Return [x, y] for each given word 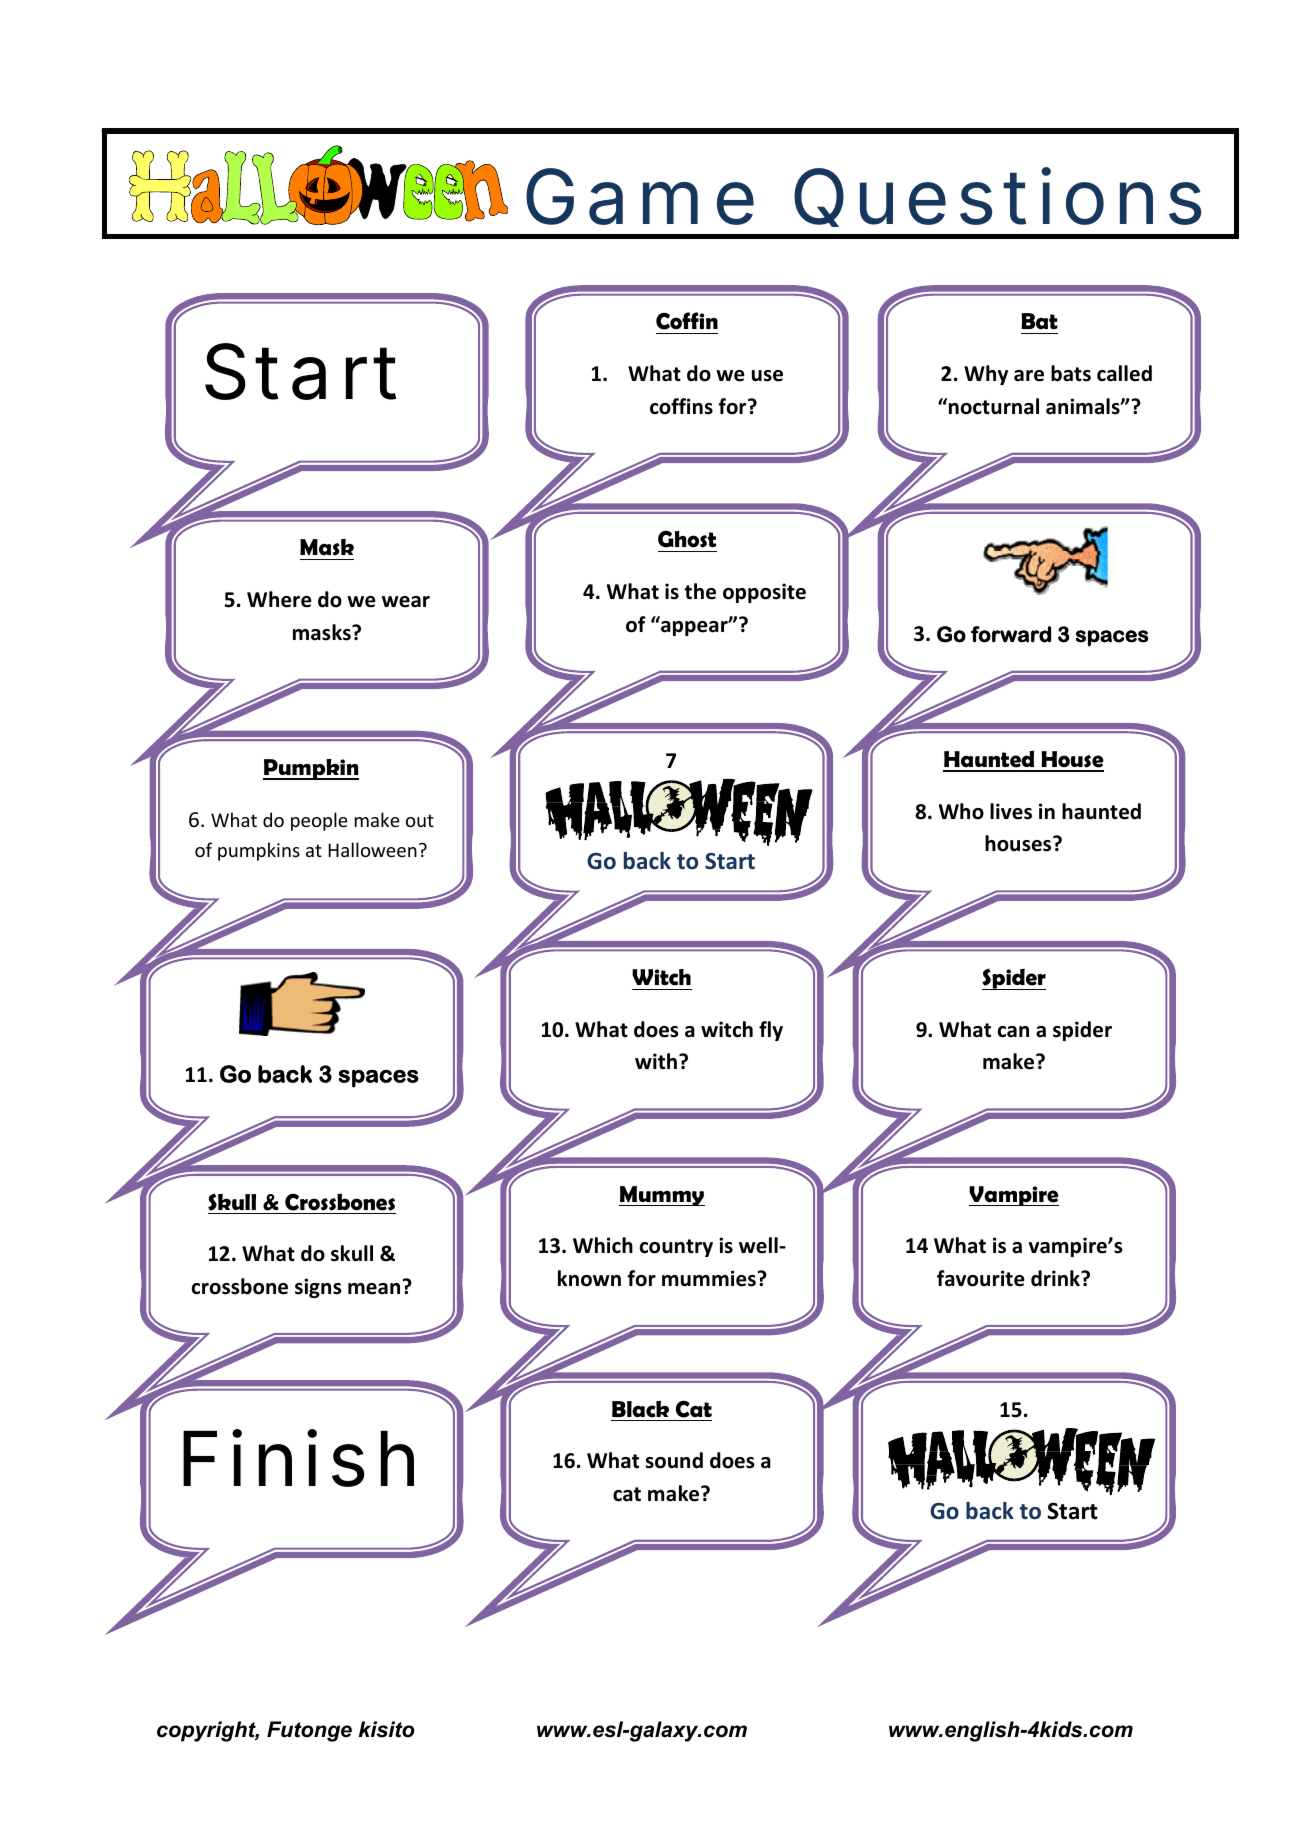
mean [374, 1289]
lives [1011, 811]
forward [1011, 634]
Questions [997, 197]
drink [1056, 1278]
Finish [298, 1458]
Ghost [687, 539]
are [1029, 376]
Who [961, 811]
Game [640, 196]
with [656, 1061]
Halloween [372, 849]
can [1013, 1032]
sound [674, 1460]
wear [406, 602]
